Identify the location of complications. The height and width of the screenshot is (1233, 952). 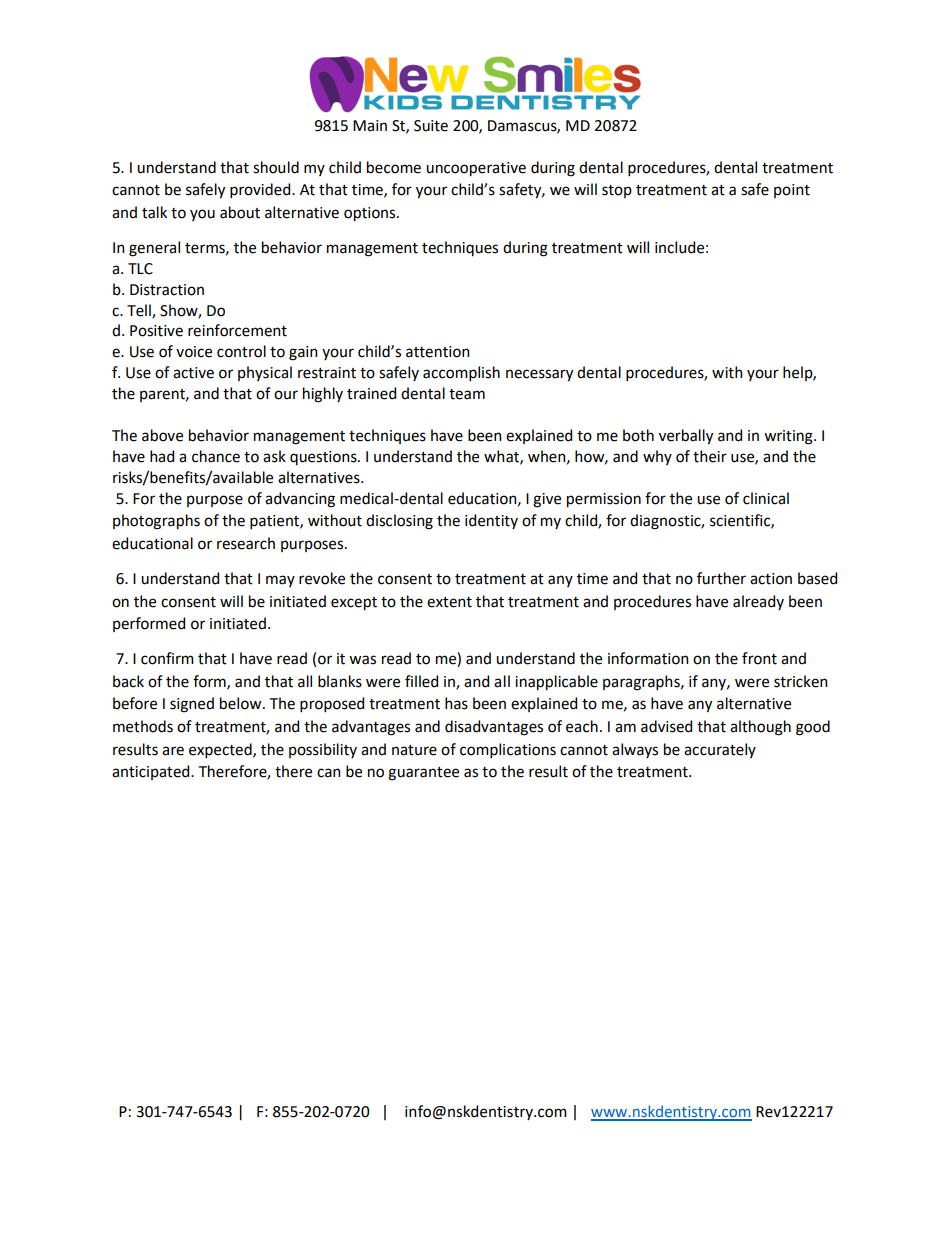
(508, 750).
